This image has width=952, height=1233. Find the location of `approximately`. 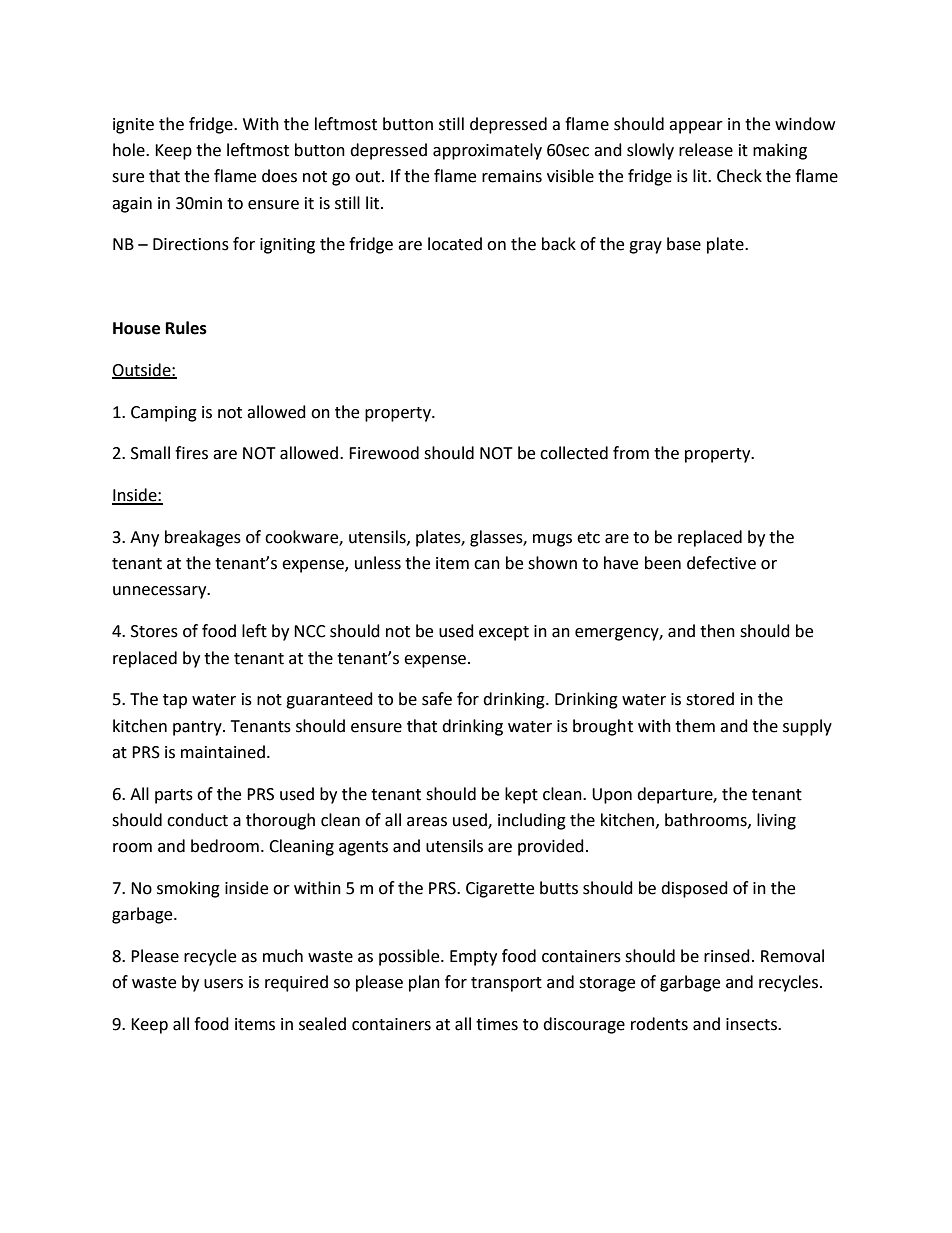

approximately is located at coordinates (487, 151).
